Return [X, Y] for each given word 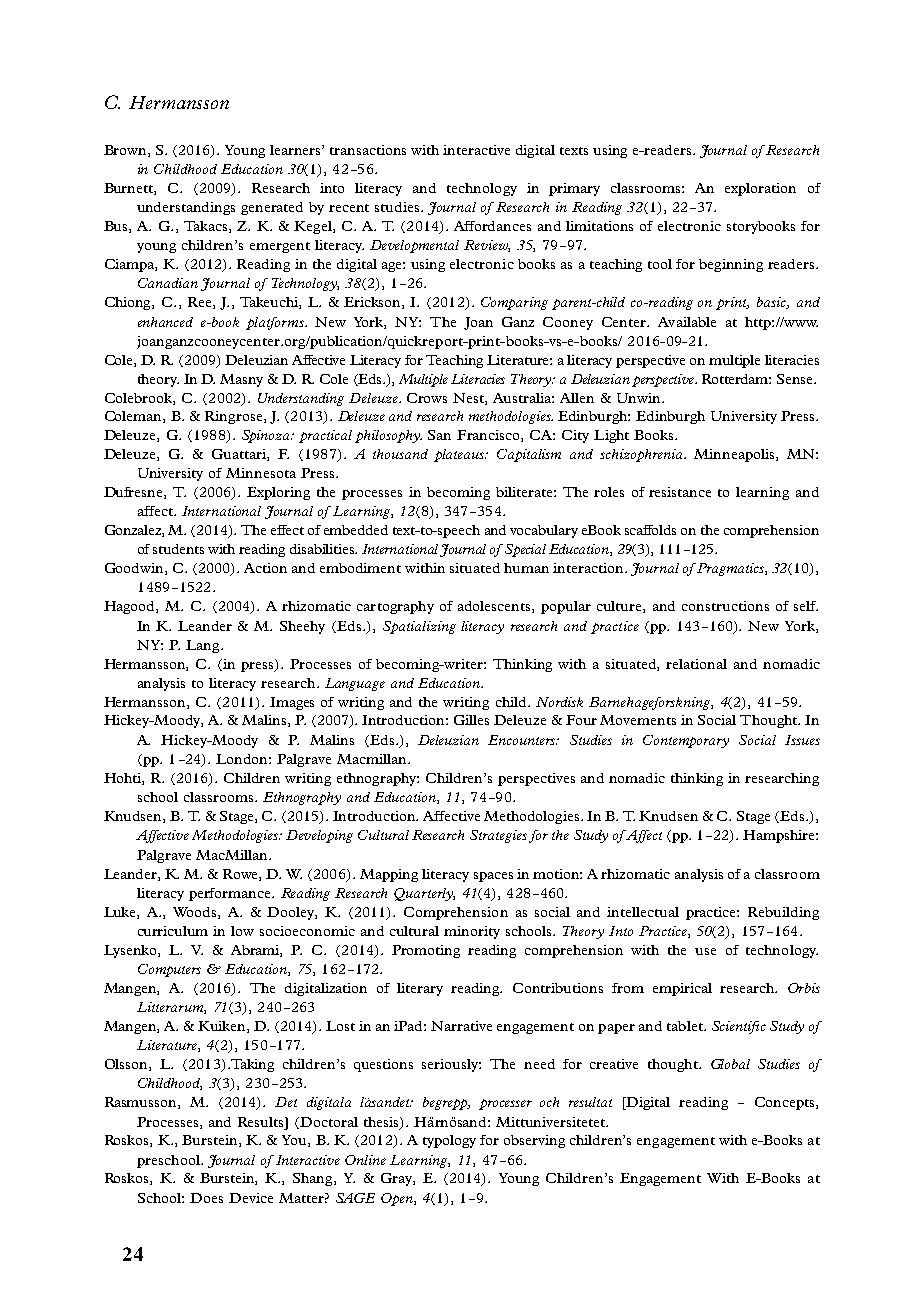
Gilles [471, 720]
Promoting [426, 951]
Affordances [492, 226]
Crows [427, 398]
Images [292, 703]
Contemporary [686, 741]
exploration [760, 189]
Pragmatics [731, 569]
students [178, 549]
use [705, 951]
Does [206, 1198]
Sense [796, 379]
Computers [169, 970]
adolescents [495, 607]
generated [272, 208]
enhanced [165, 322]
